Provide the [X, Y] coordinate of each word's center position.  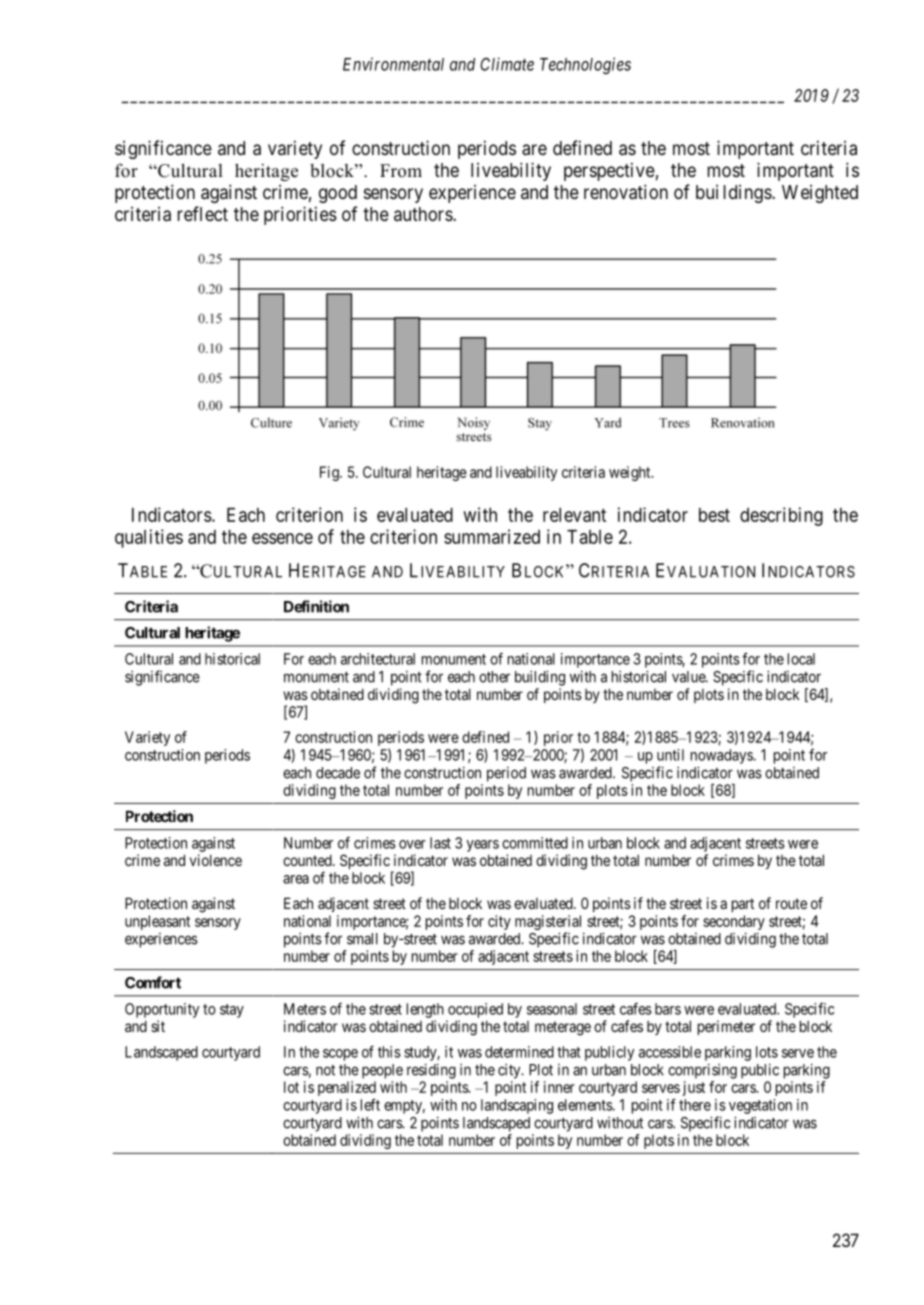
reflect [203, 213]
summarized [492, 536]
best [714, 515]
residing [431, 1071]
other [494, 677]
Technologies [585, 65]
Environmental [393, 64]
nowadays [722, 756]
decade [338, 773]
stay [232, 1011]
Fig [330, 473]
